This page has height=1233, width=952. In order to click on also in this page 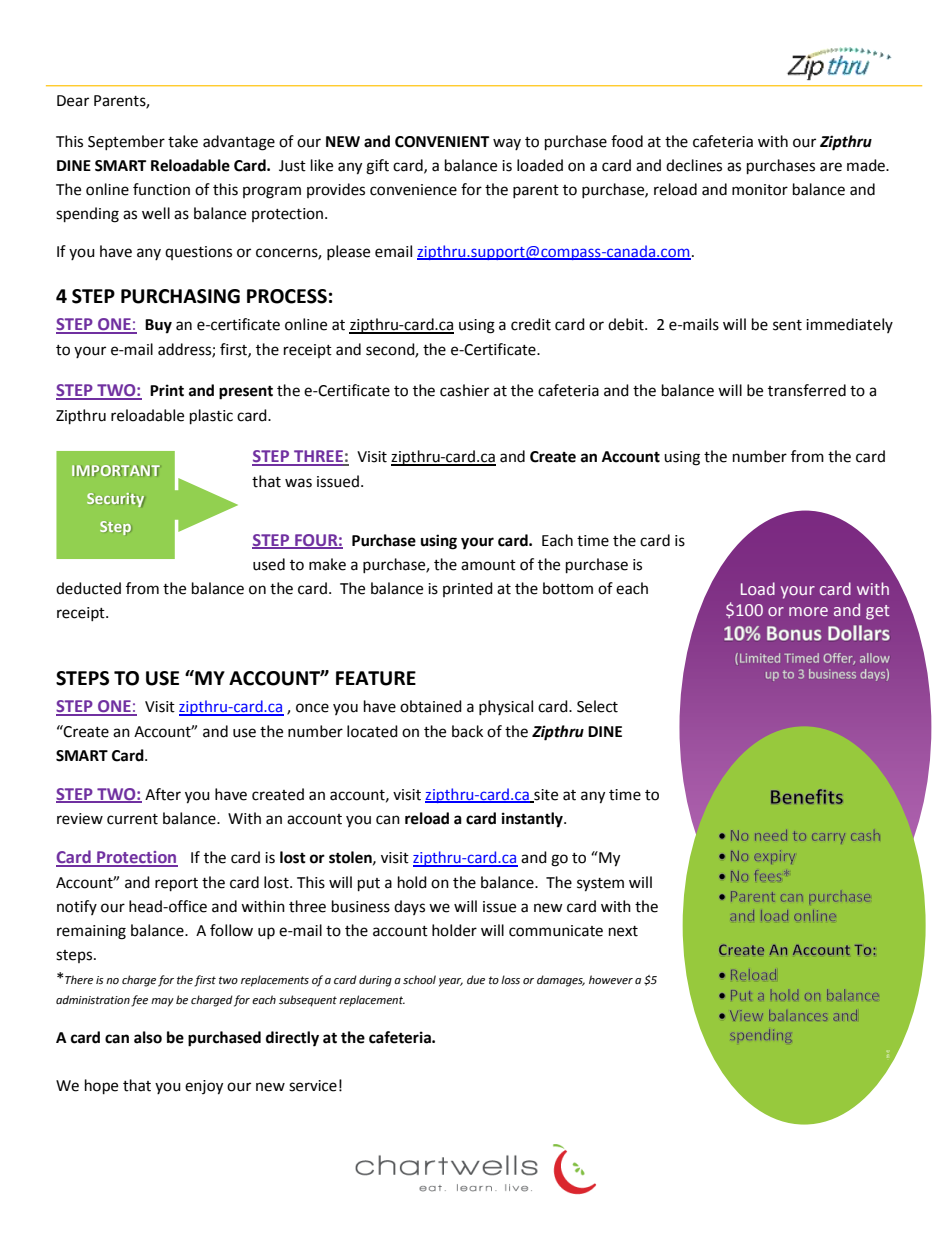, I will do `click(148, 1037)`.
